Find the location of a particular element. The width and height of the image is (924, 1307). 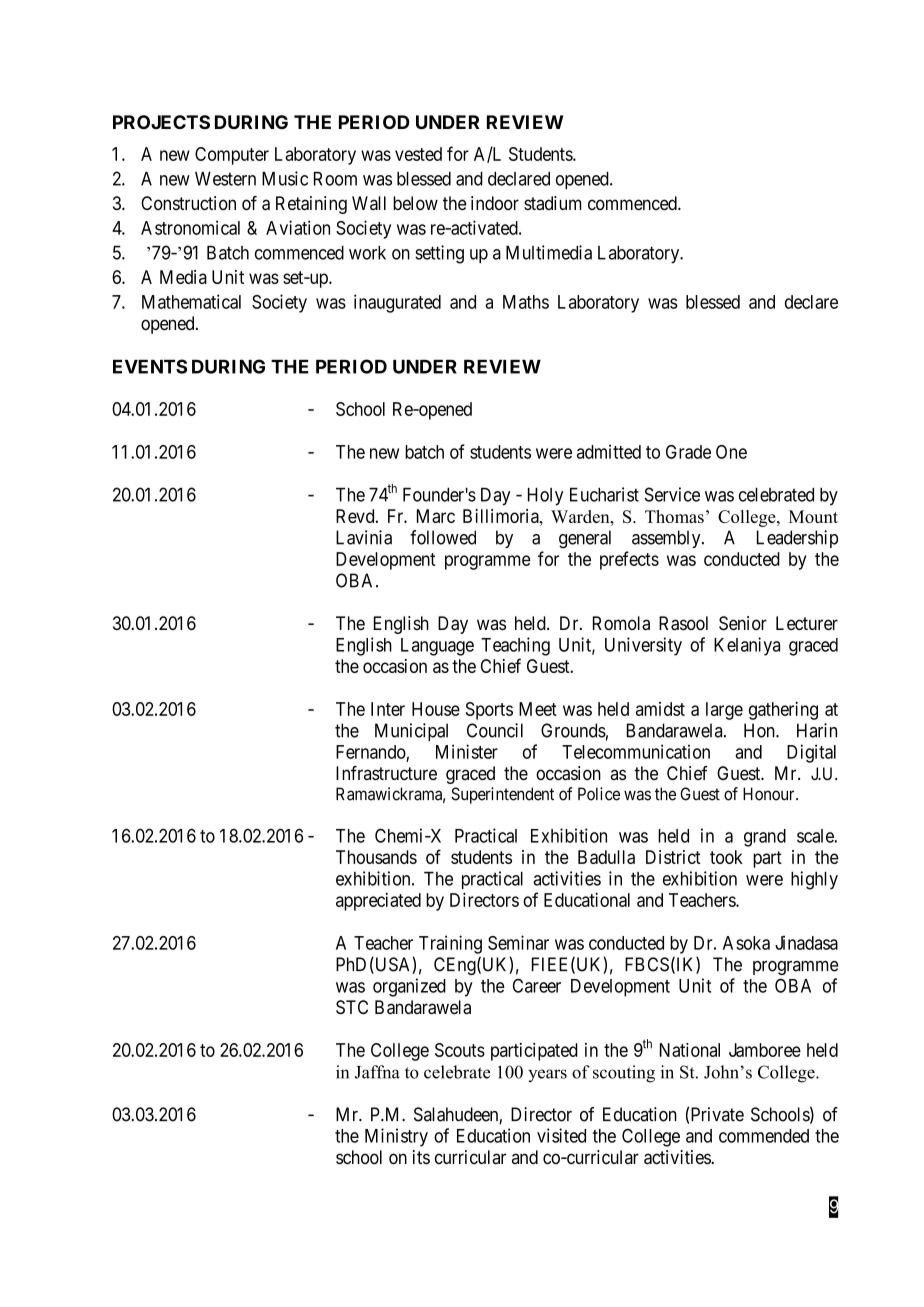

vested is located at coordinates (418, 154).
